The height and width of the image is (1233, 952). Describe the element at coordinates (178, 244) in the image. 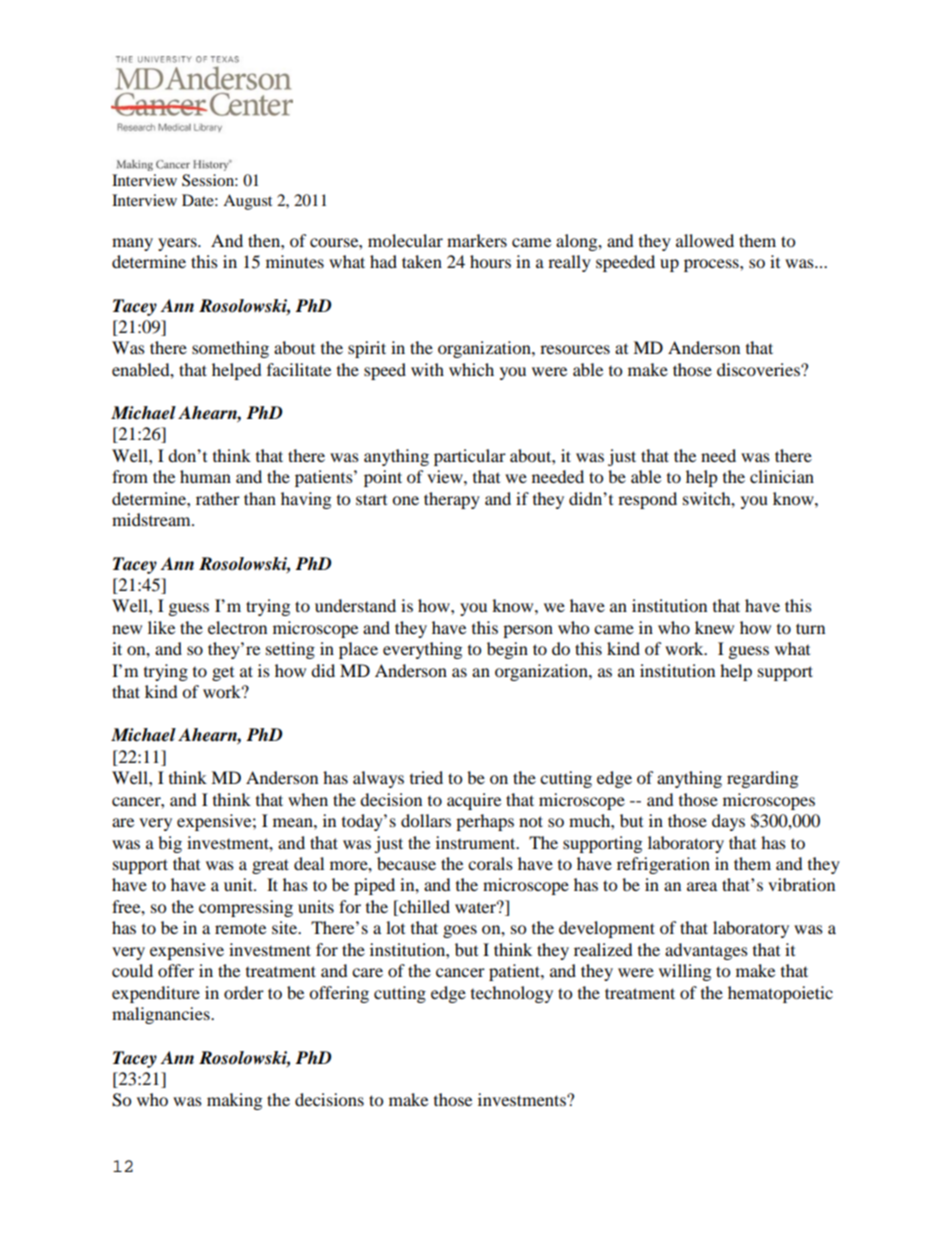

I see `years` at that location.
